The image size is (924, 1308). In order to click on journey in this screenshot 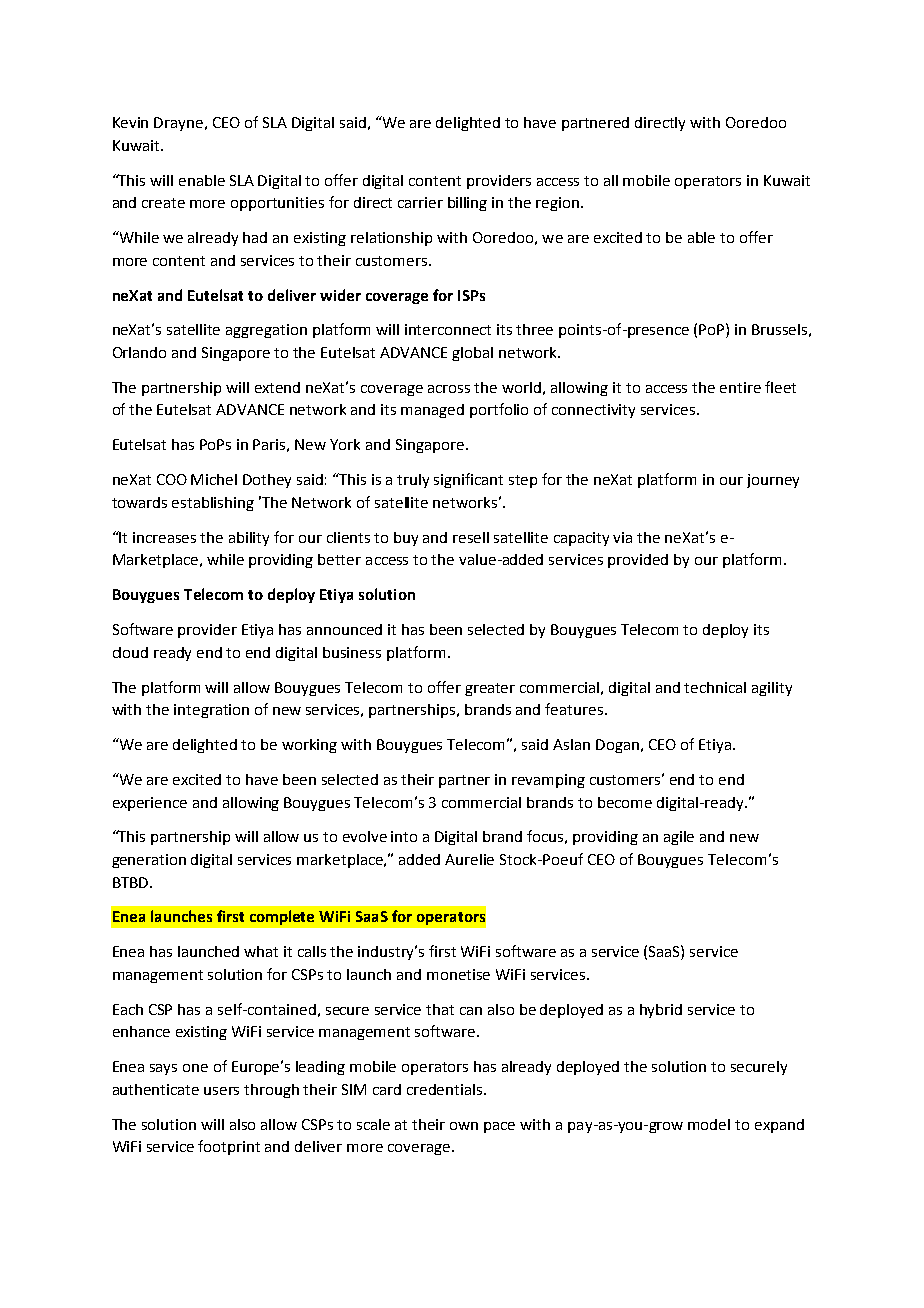, I will do `click(773, 481)`.
